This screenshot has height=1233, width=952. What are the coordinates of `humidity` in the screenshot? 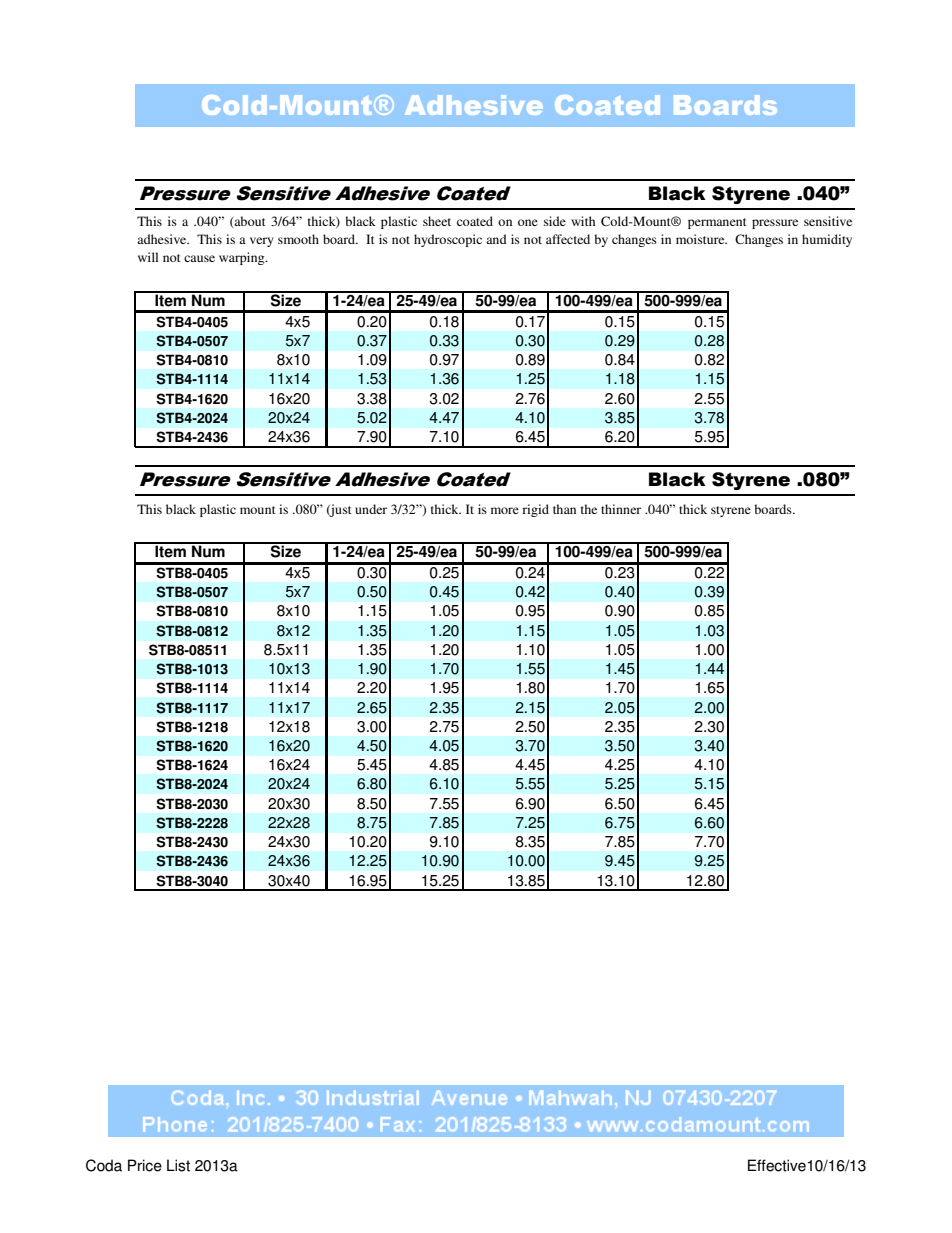 It's located at (827, 240).
